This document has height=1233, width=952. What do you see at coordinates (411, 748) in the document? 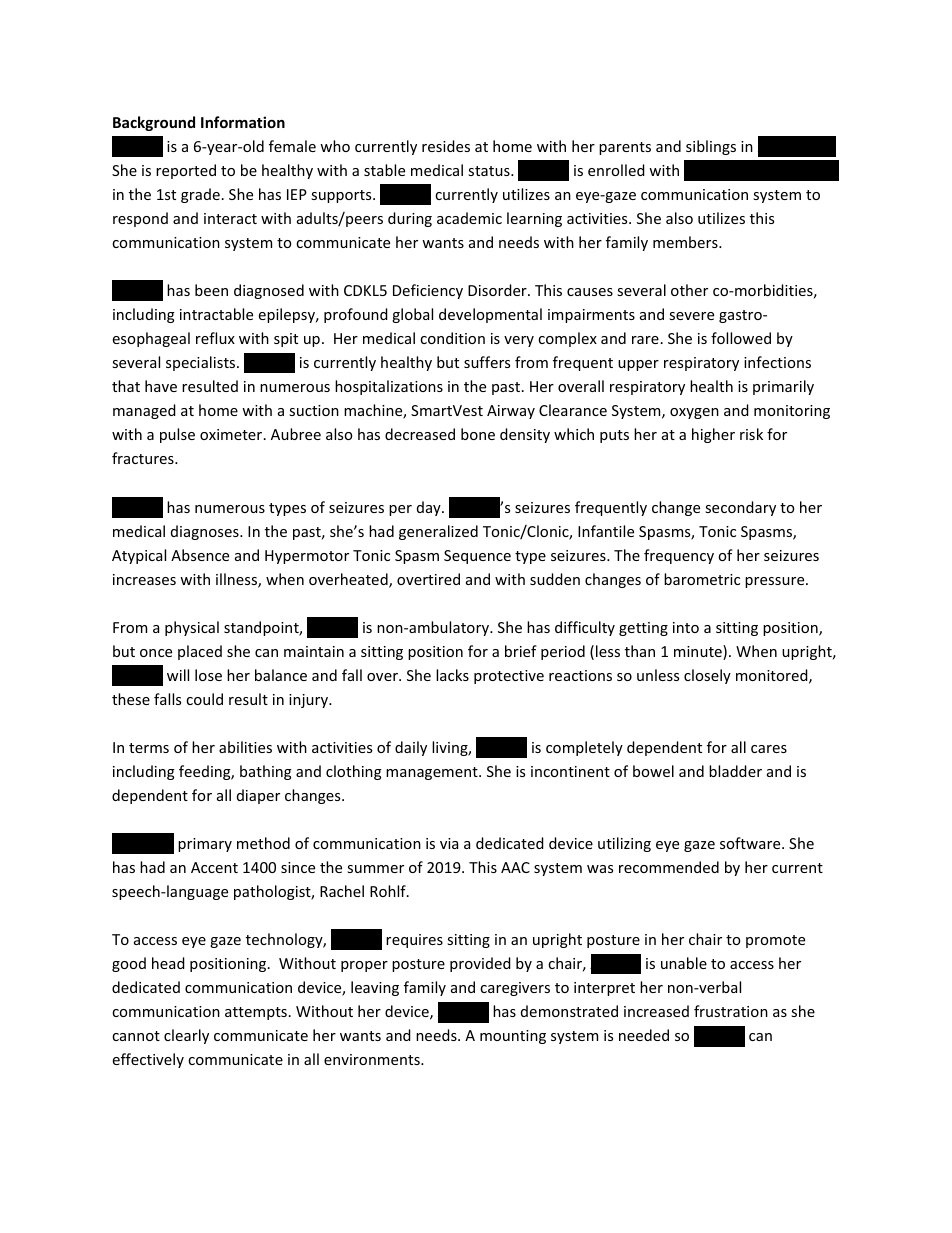
I see `daily` at bounding box center [411, 748].
